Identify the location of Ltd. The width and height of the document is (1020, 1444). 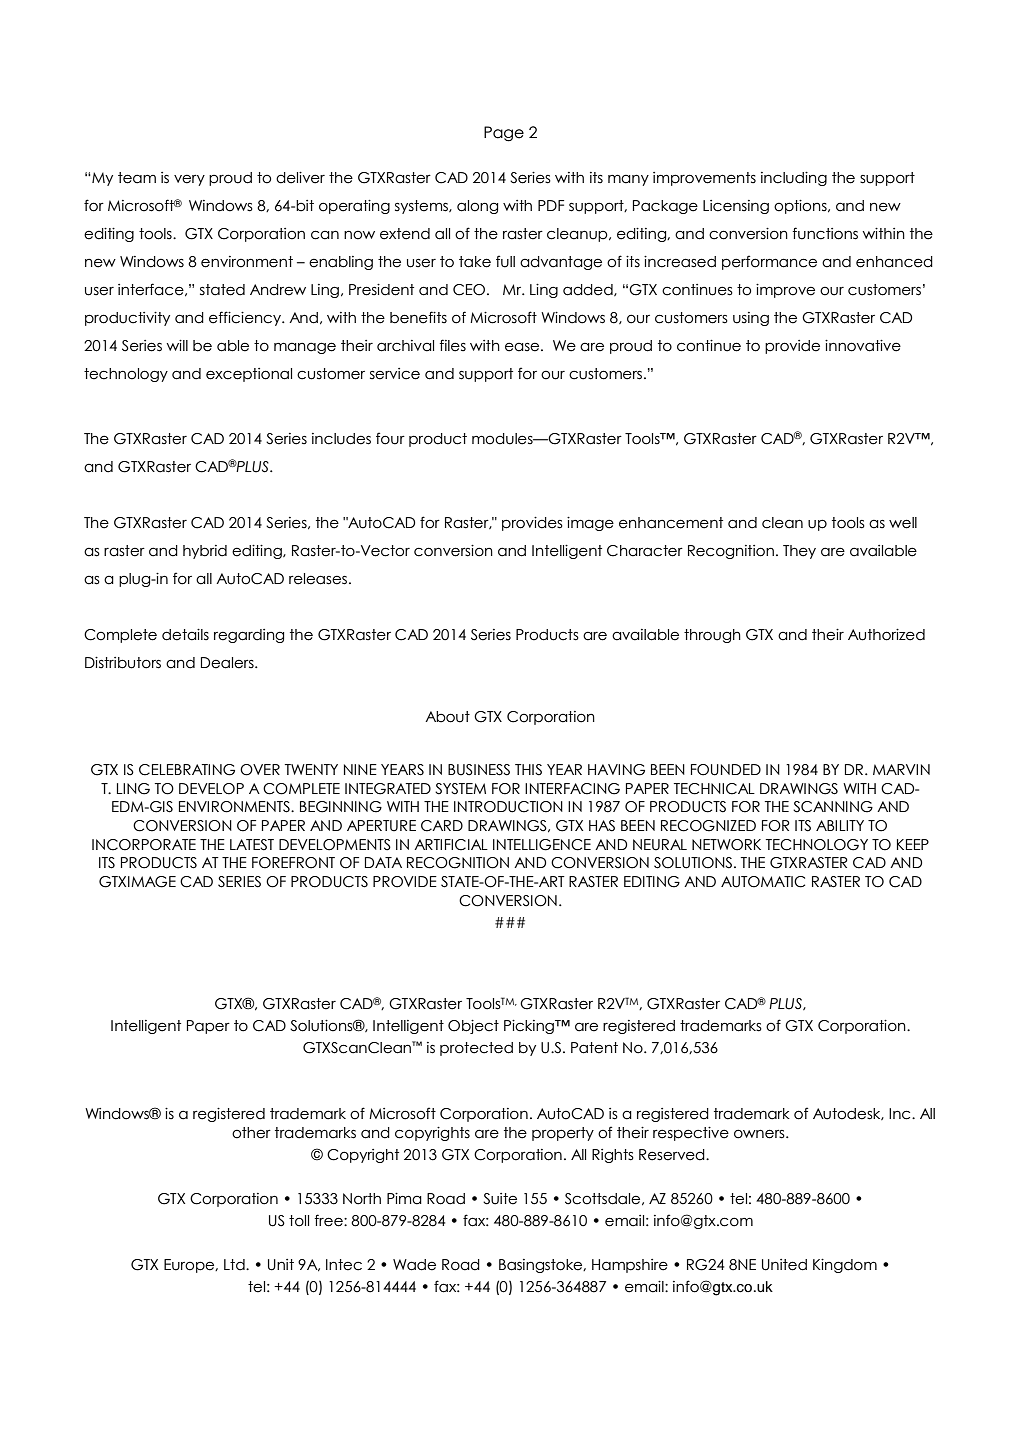
(235, 1265).
